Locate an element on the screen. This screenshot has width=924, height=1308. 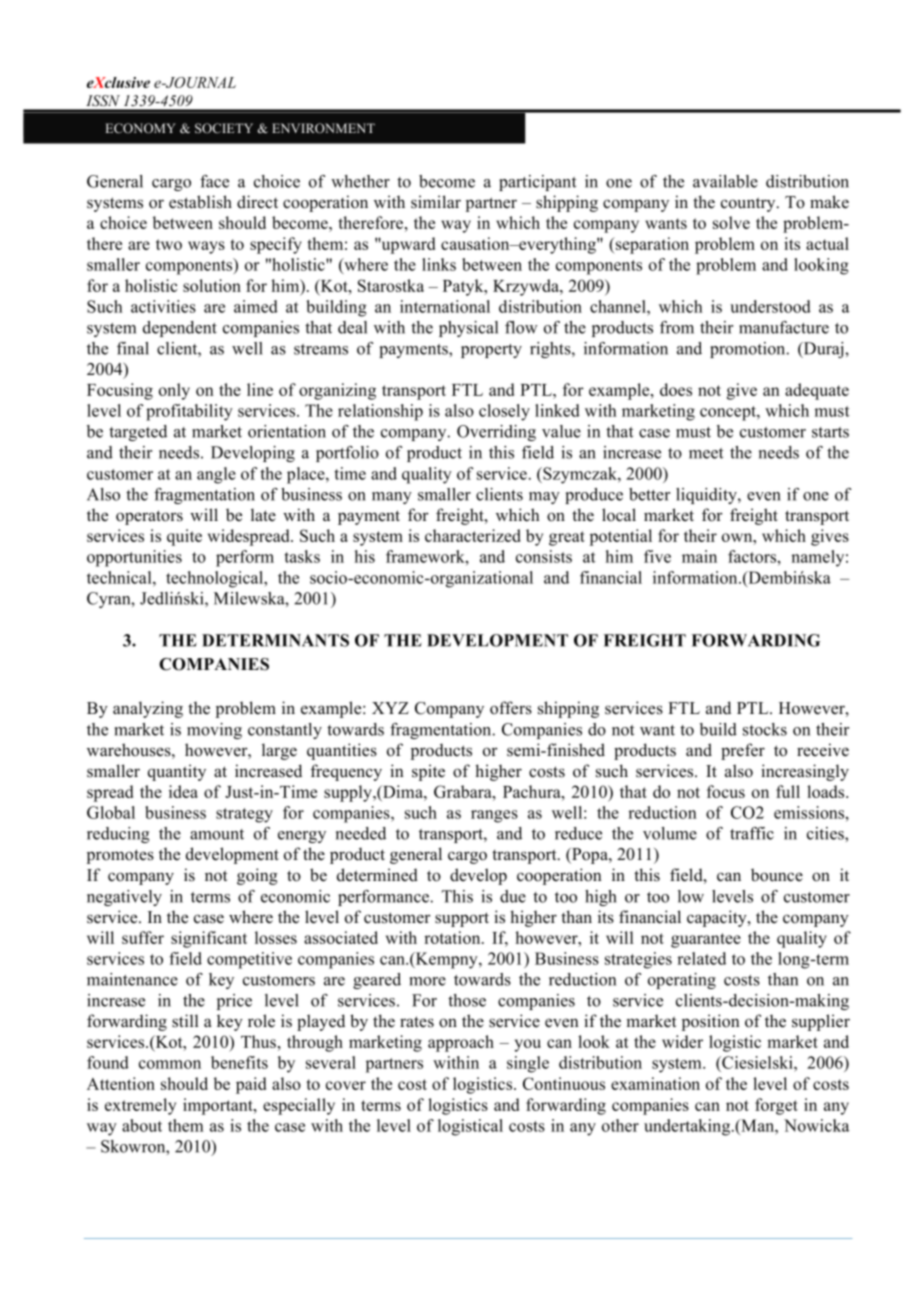
similar is located at coordinates (436, 202).
